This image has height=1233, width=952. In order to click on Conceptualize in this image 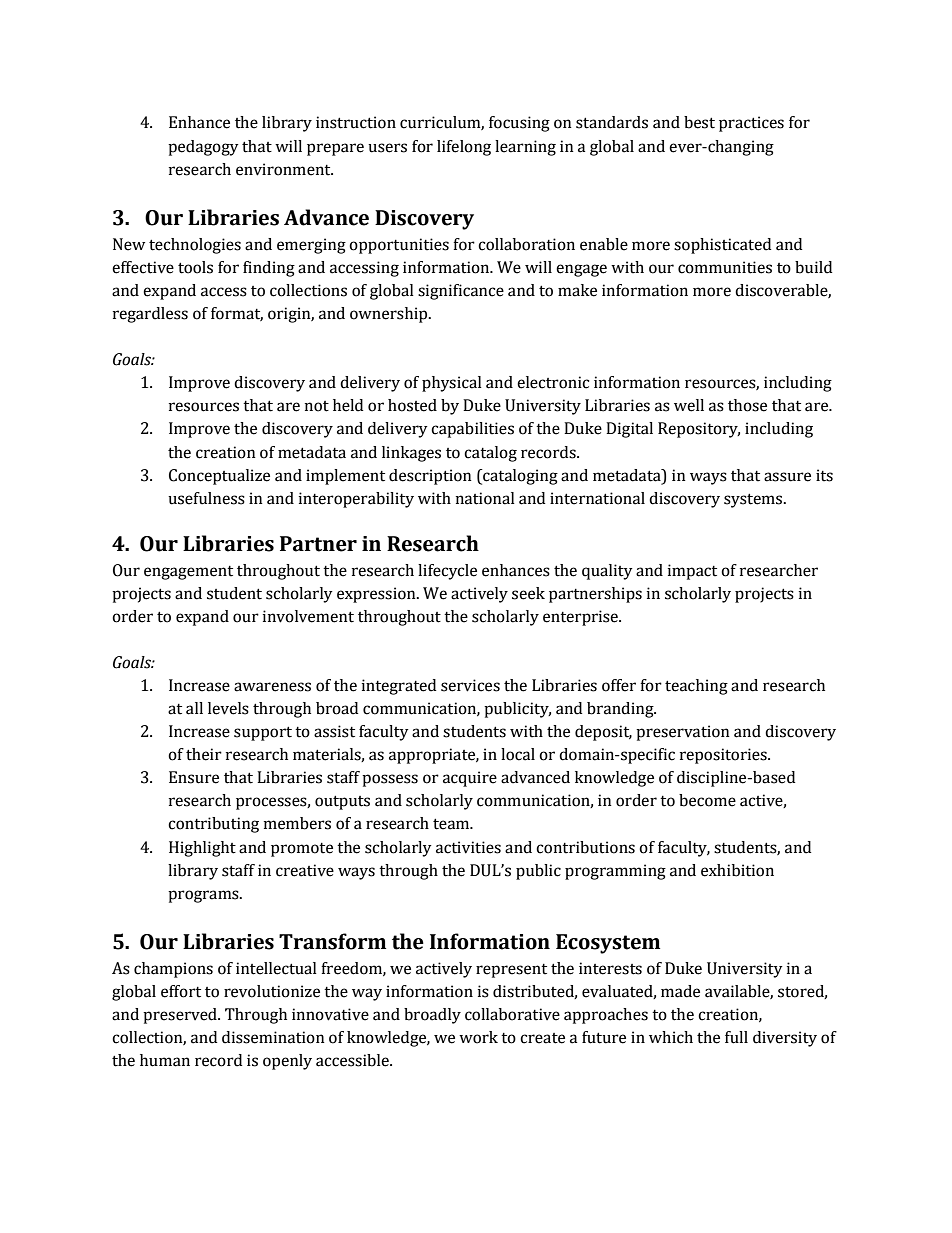, I will do `click(219, 477)`.
